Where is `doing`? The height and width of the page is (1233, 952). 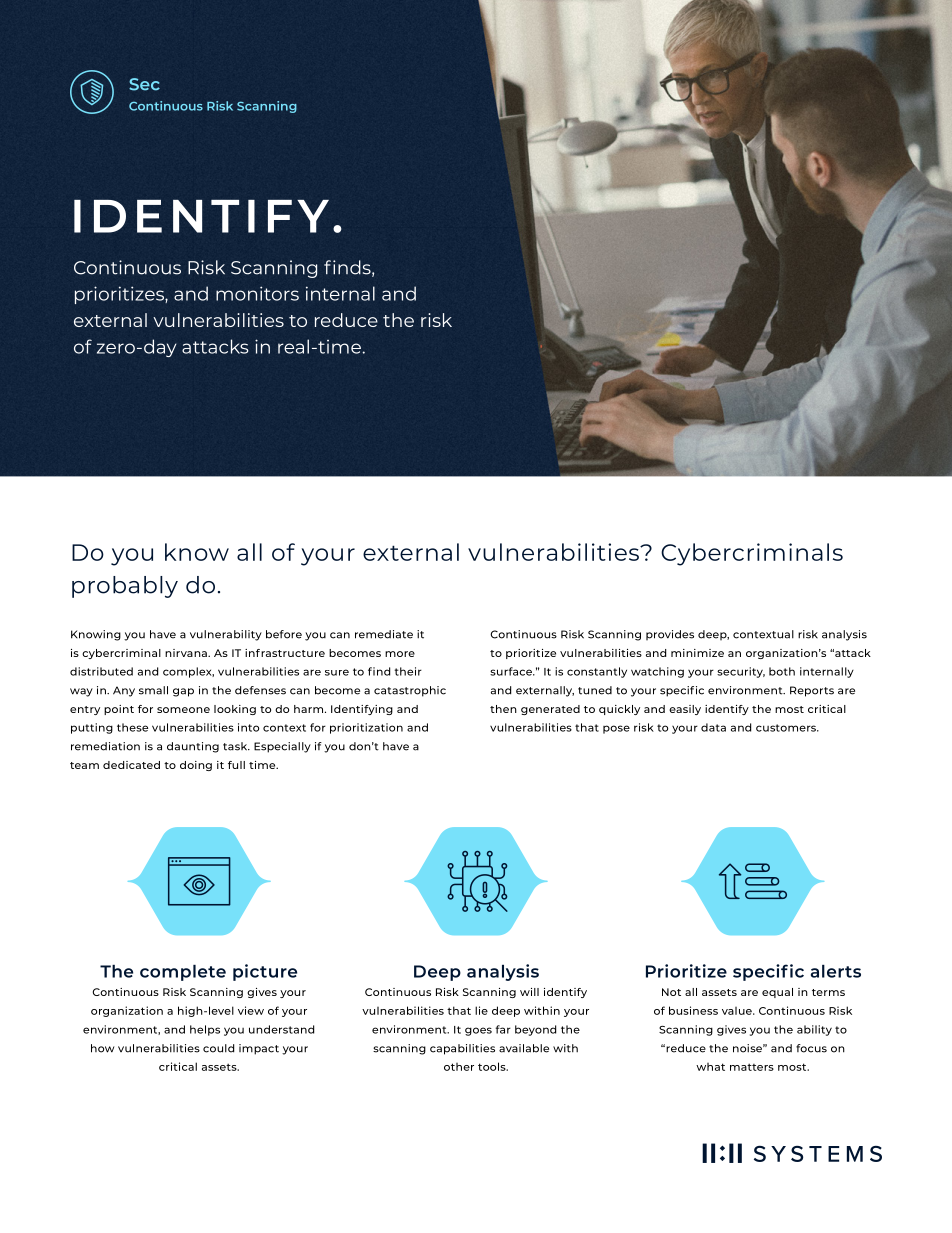 doing is located at coordinates (196, 766).
